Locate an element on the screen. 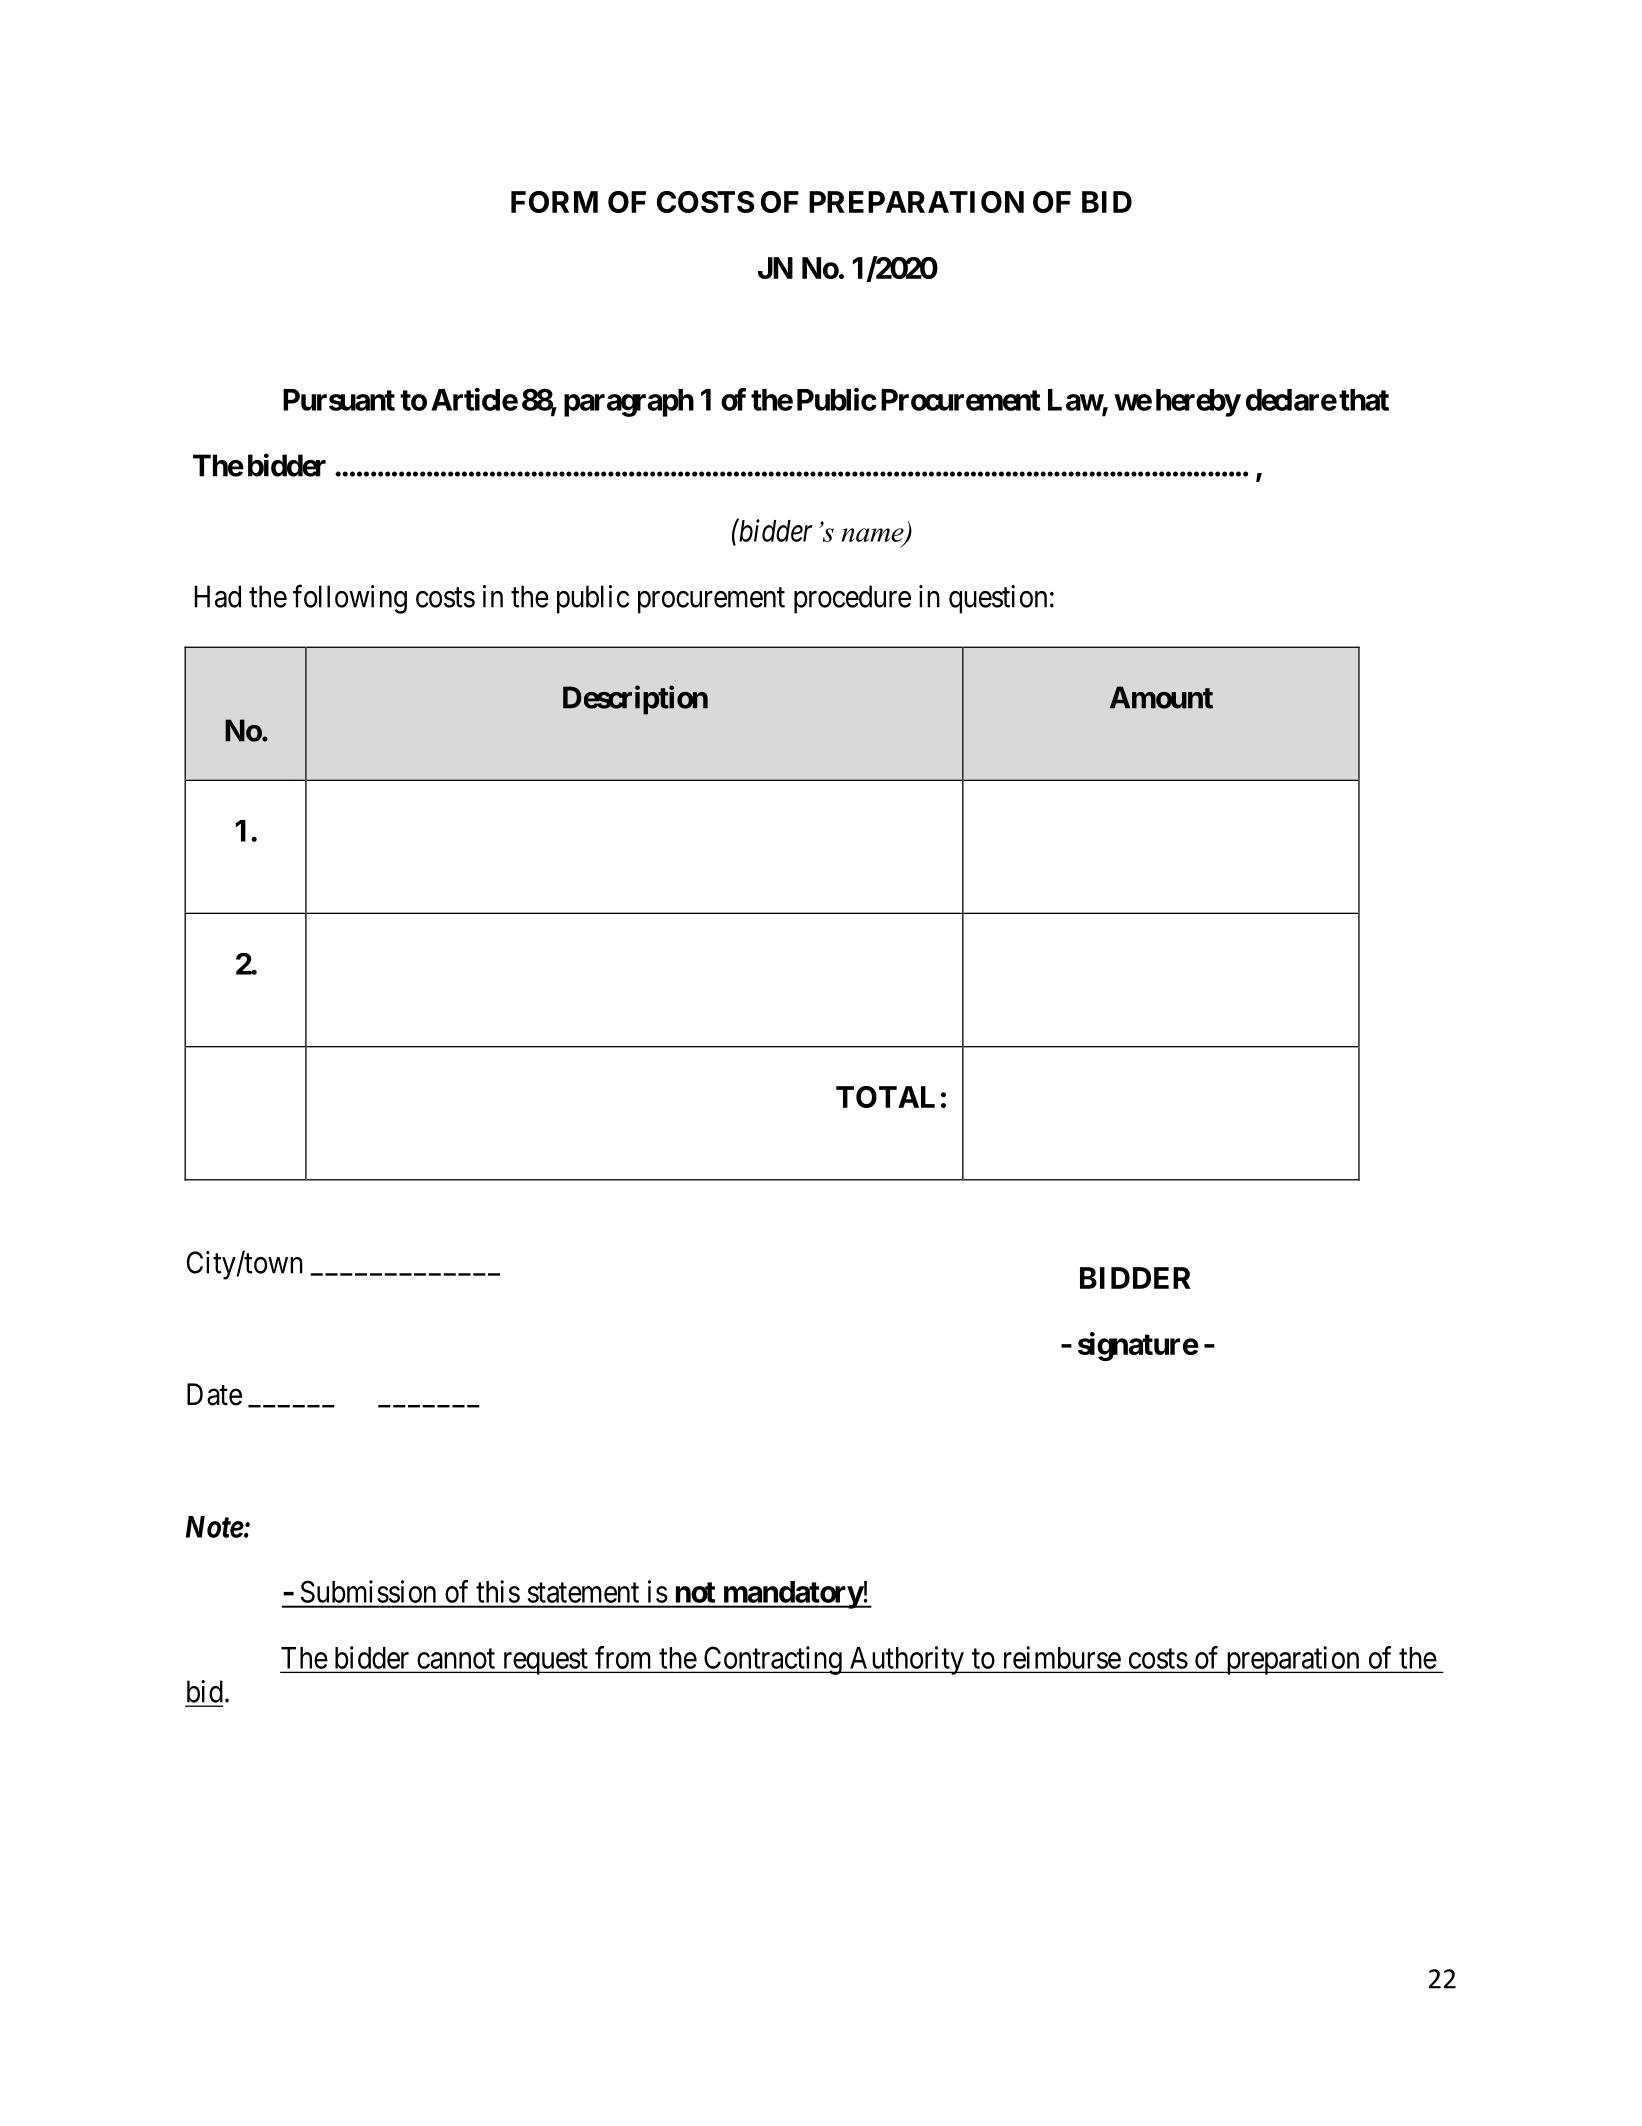  Submission is located at coordinates (368, 1591).
